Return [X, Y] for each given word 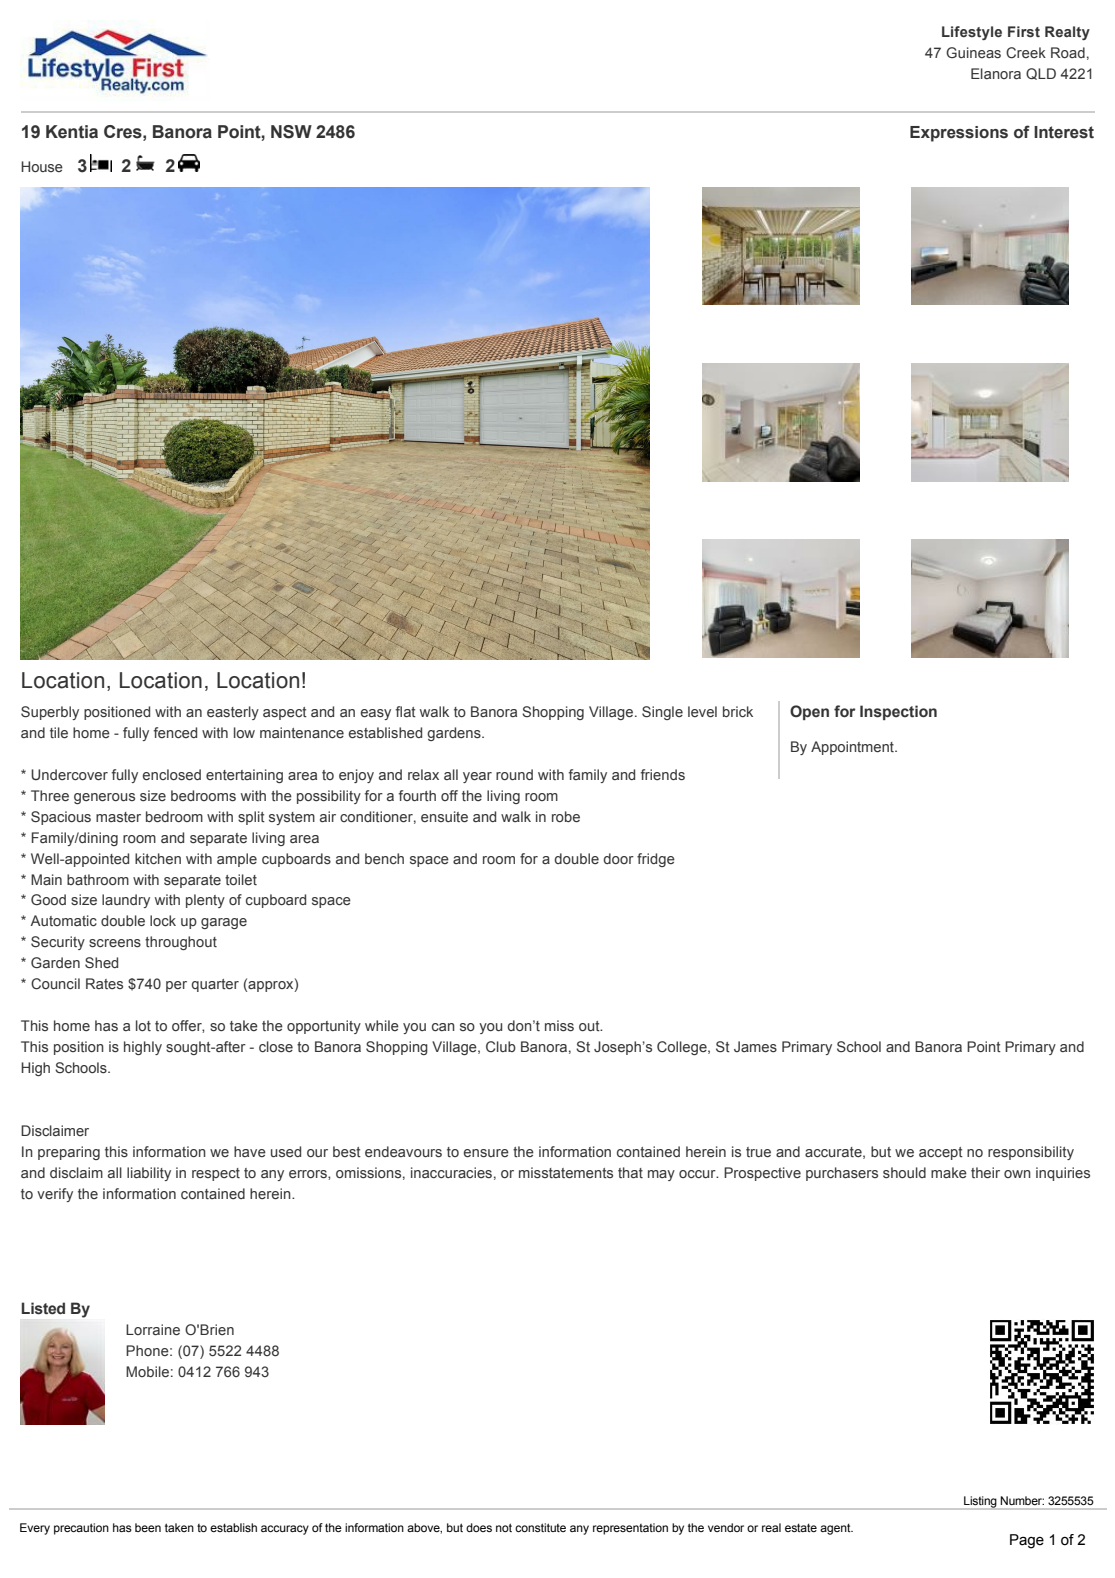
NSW [291, 132]
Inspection [898, 712]
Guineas [973, 52]
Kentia [72, 132]
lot [143, 1025]
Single [662, 713]
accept [941, 1153]
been [148, 1527]
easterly [233, 713]
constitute [540, 1527]
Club [501, 1046]
